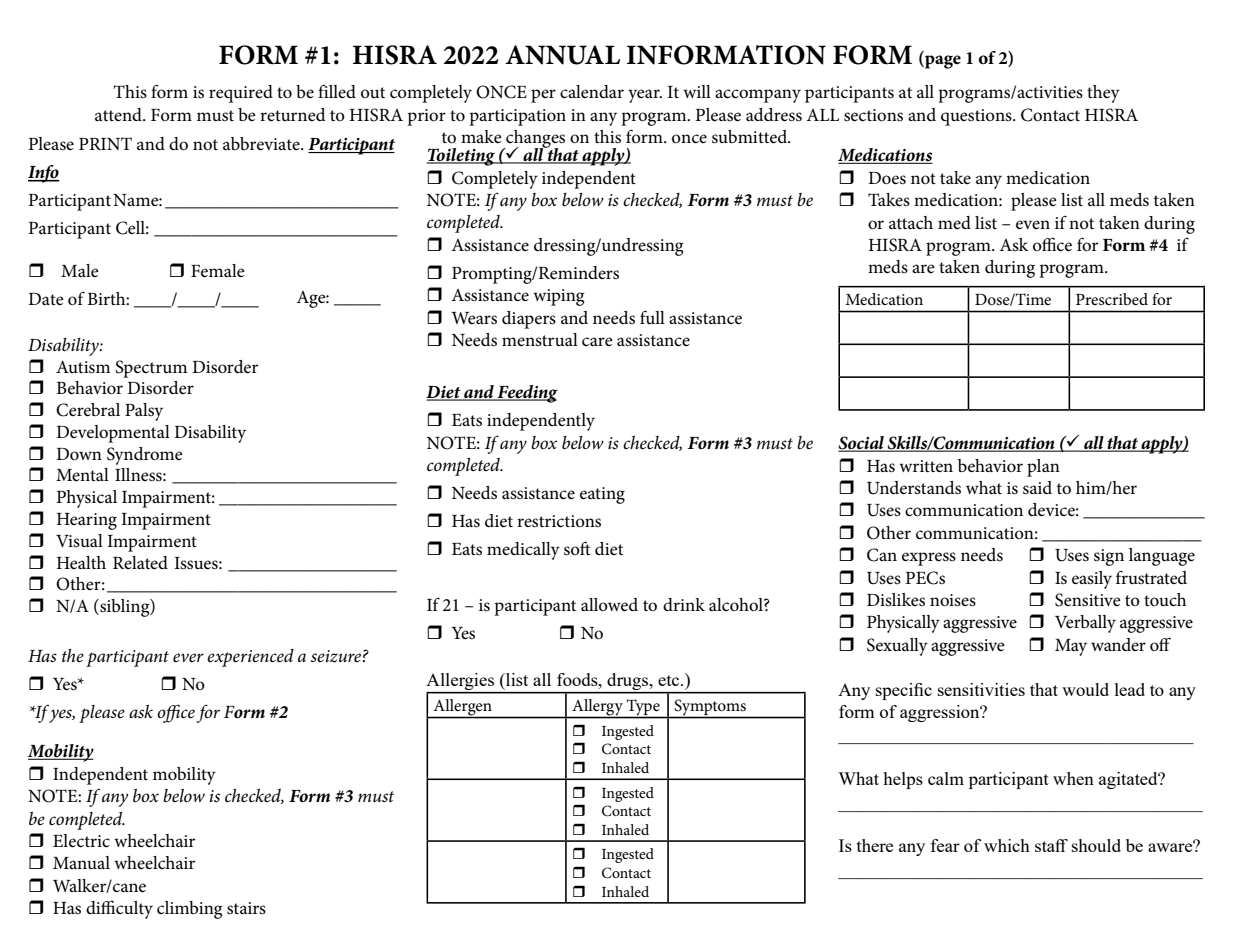  Describe the element at coordinates (645, 96) in the document. I see `year` at that location.
